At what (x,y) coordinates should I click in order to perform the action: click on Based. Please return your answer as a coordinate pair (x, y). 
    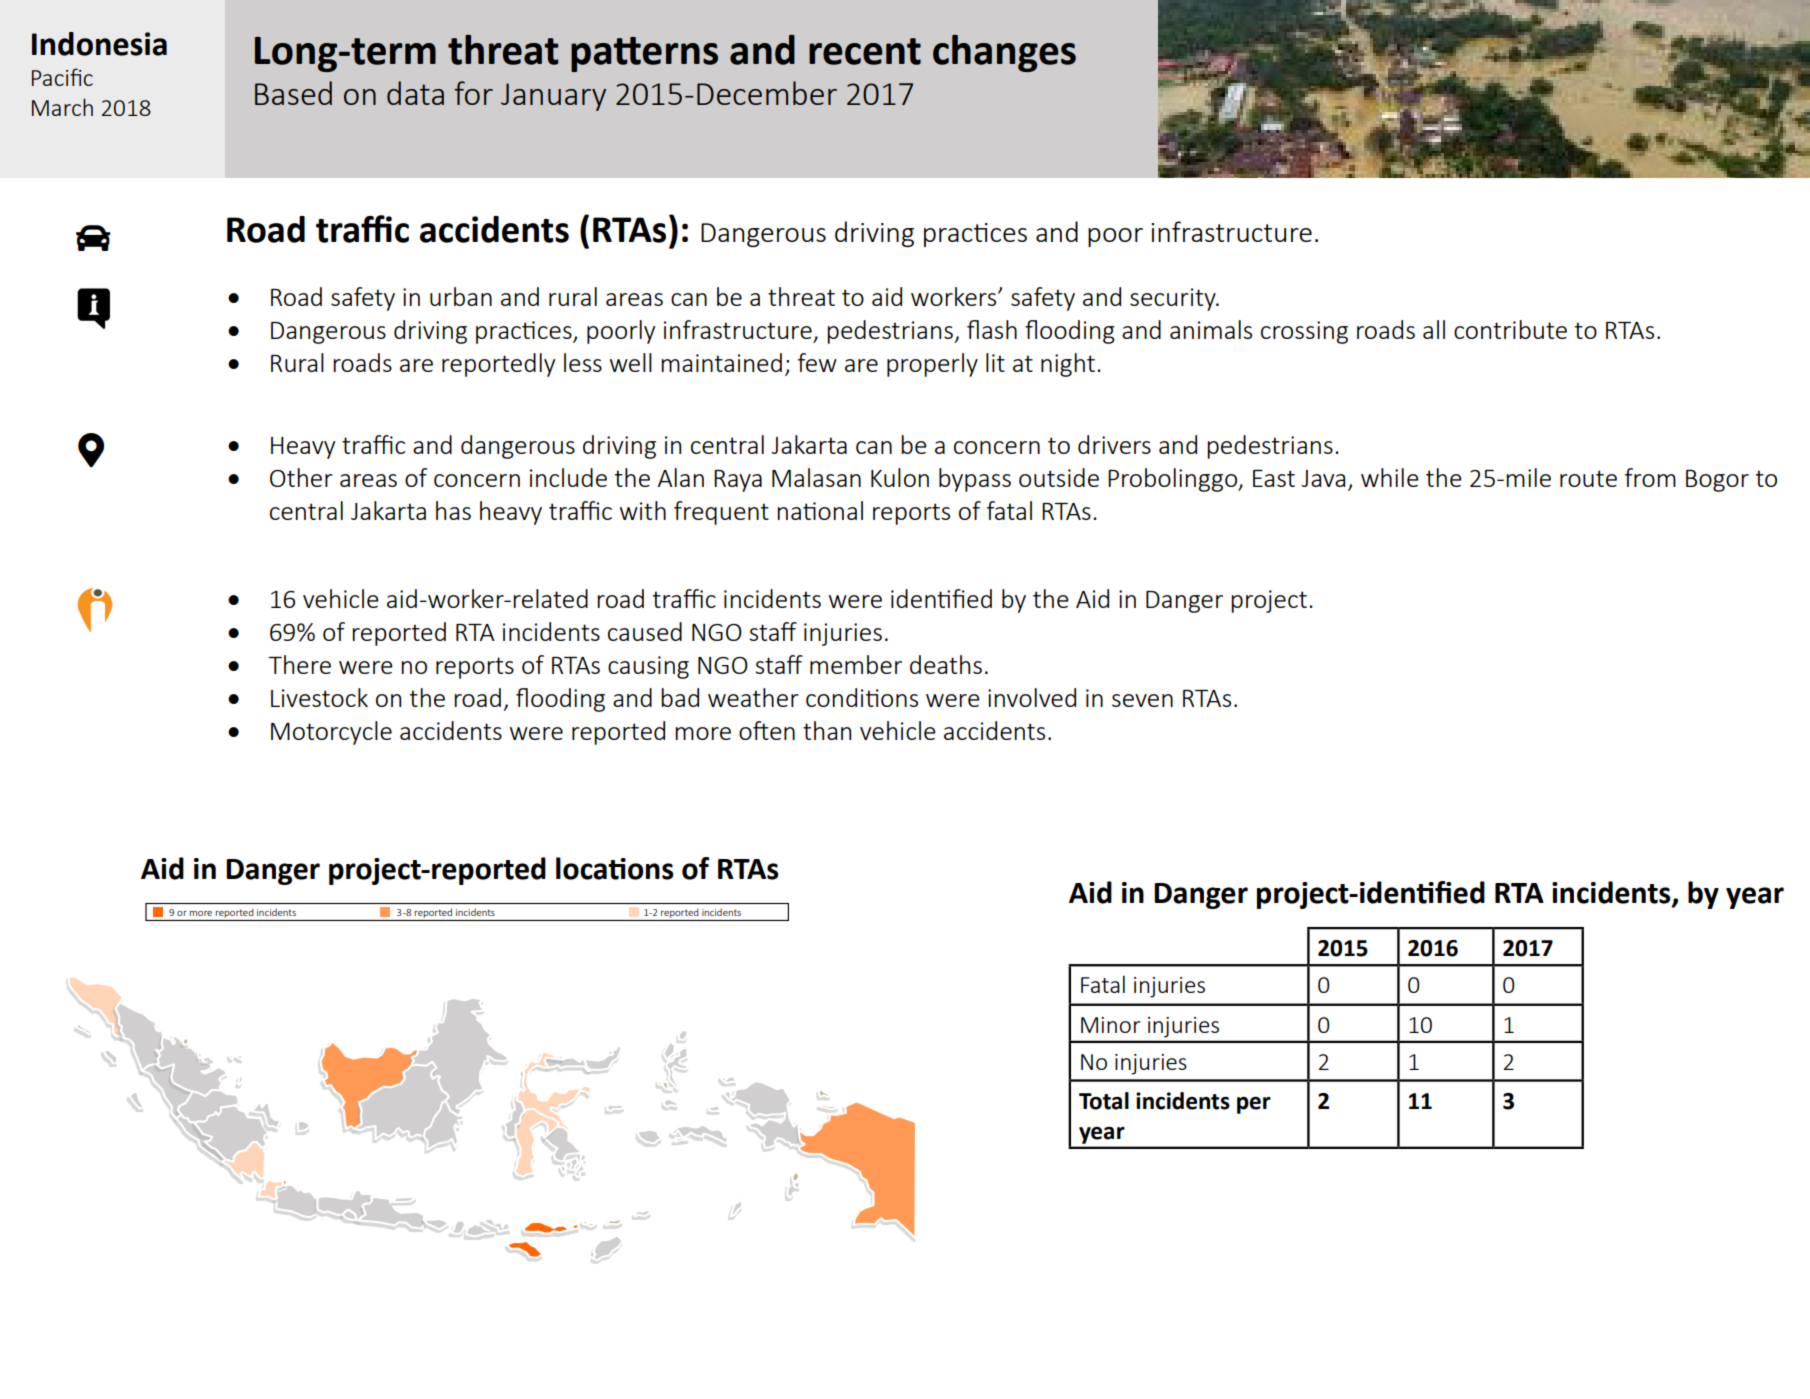
    Looking at the image, I should click on (293, 93).
